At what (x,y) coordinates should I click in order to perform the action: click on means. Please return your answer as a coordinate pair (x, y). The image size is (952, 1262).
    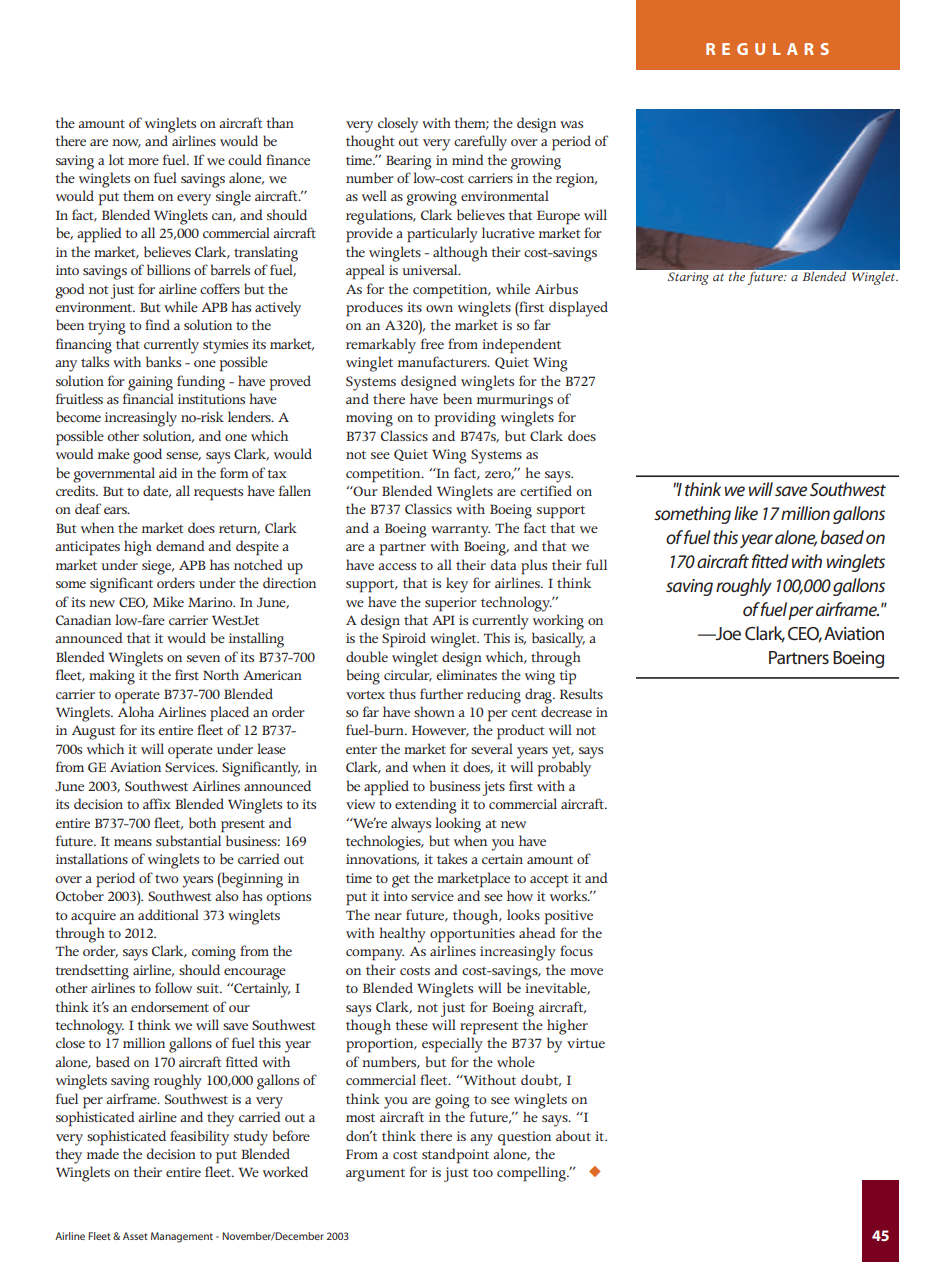
    Looking at the image, I should click on (133, 842).
